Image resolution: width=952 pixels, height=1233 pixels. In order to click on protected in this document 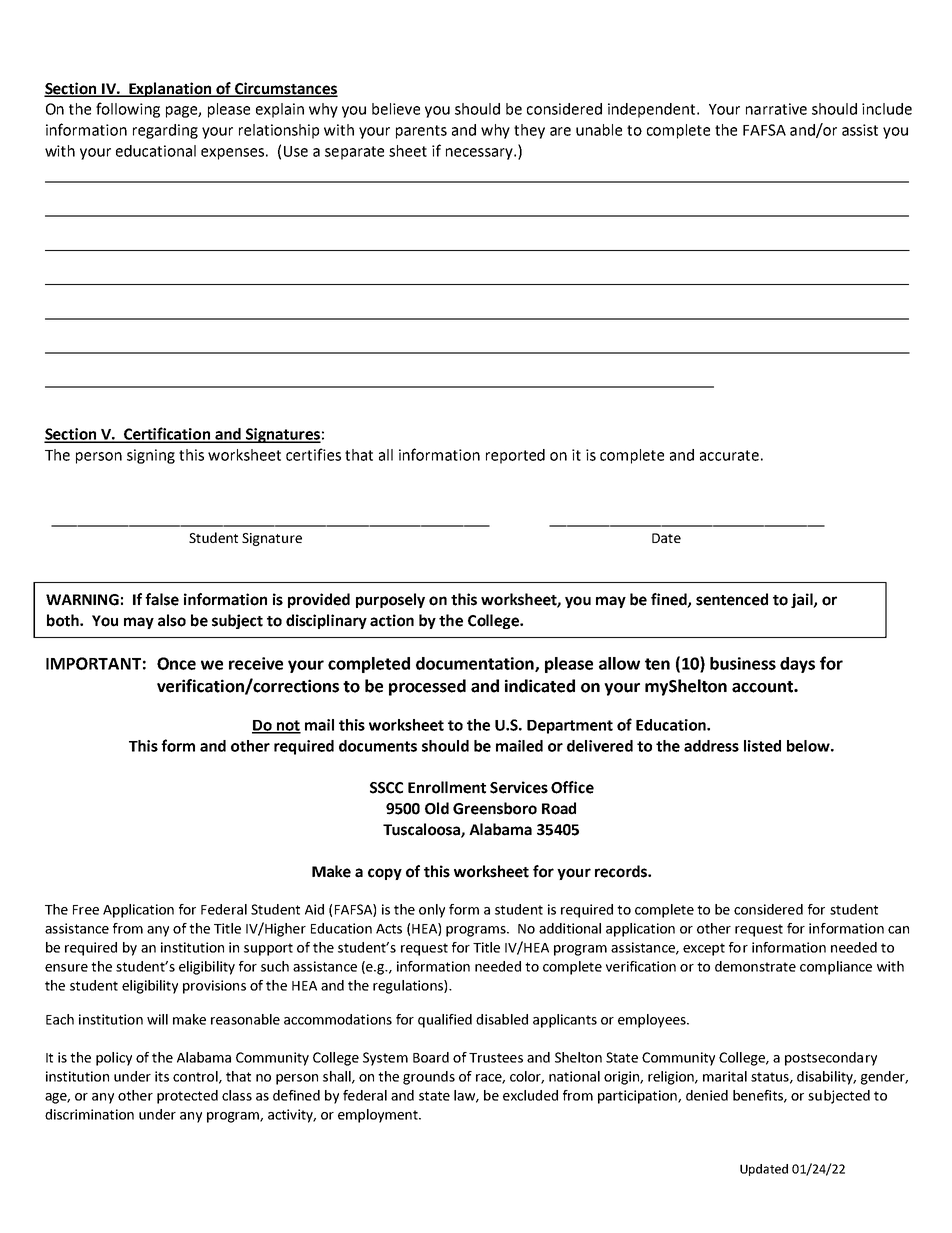, I will do `click(187, 1097)`.
